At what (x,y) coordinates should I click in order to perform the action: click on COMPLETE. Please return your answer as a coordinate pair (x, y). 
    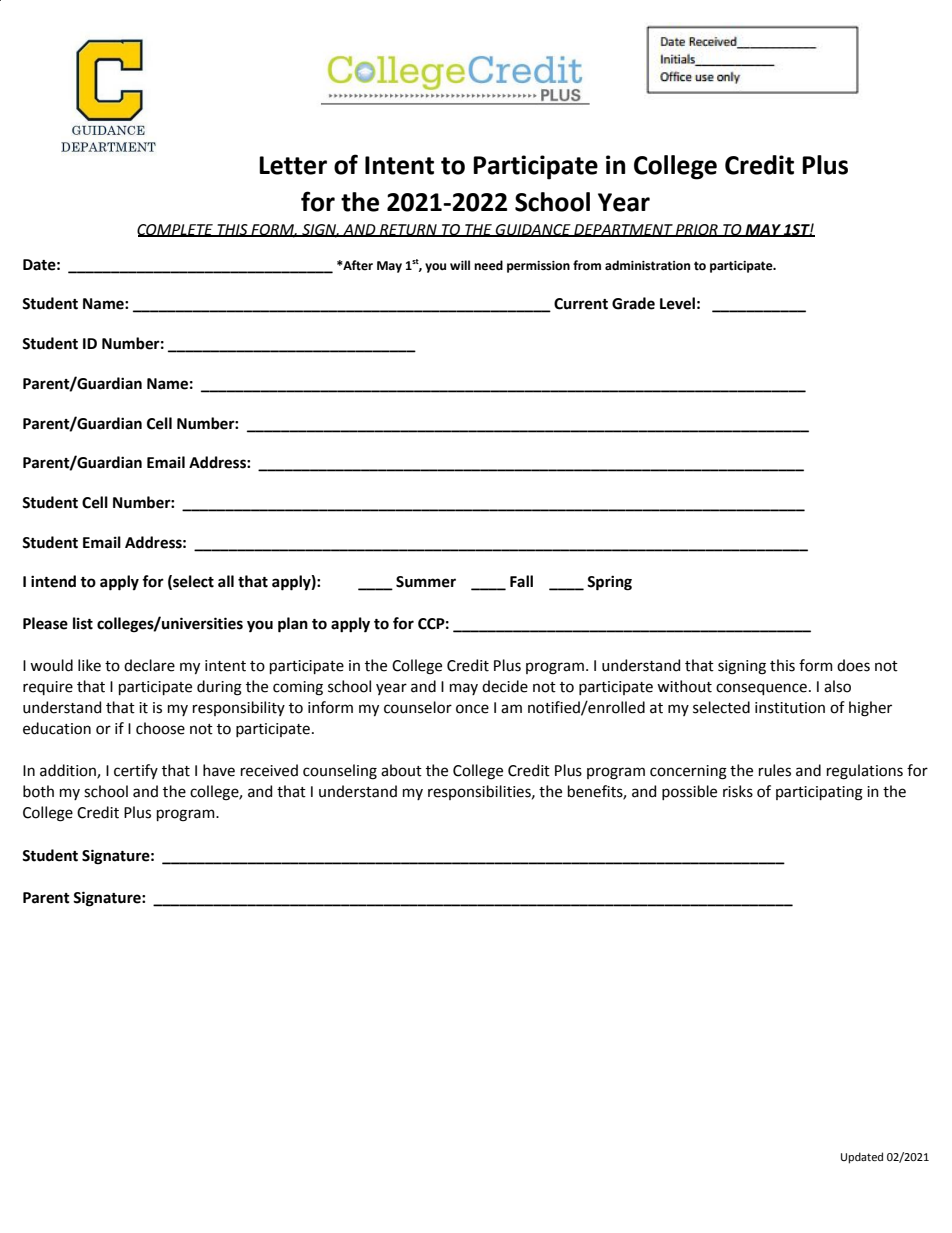
    Looking at the image, I should click on (176, 230).
